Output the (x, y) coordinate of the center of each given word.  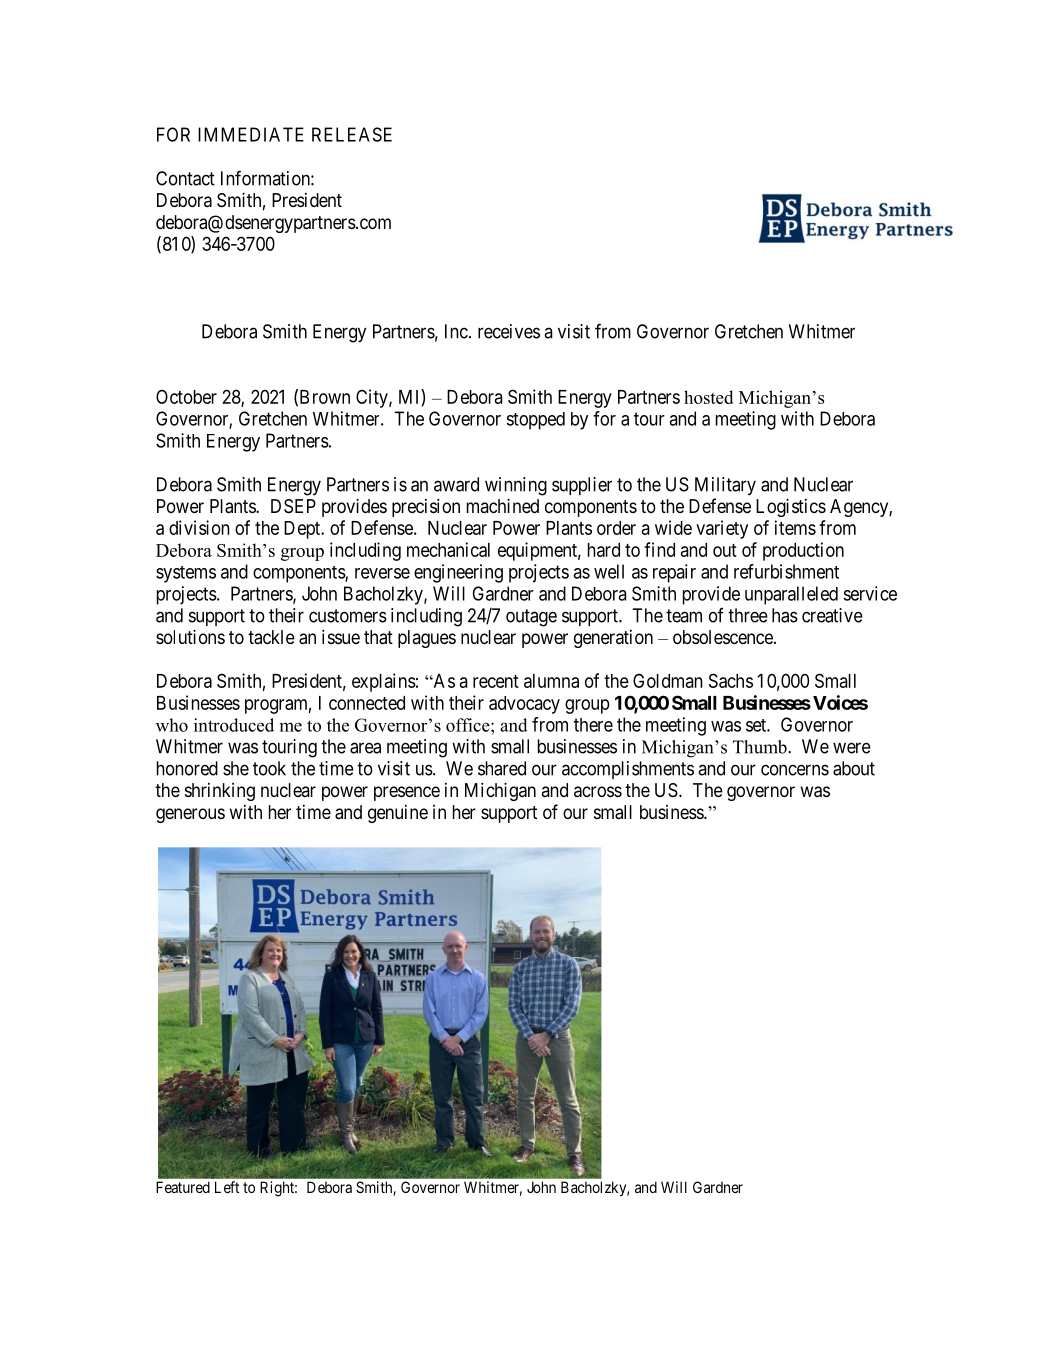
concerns (795, 770)
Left (227, 1187)
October (186, 396)
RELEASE (352, 134)
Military (725, 486)
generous (190, 815)
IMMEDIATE (251, 134)
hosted (708, 397)
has (785, 615)
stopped (536, 421)
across (598, 791)
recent (496, 681)
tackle (271, 637)
